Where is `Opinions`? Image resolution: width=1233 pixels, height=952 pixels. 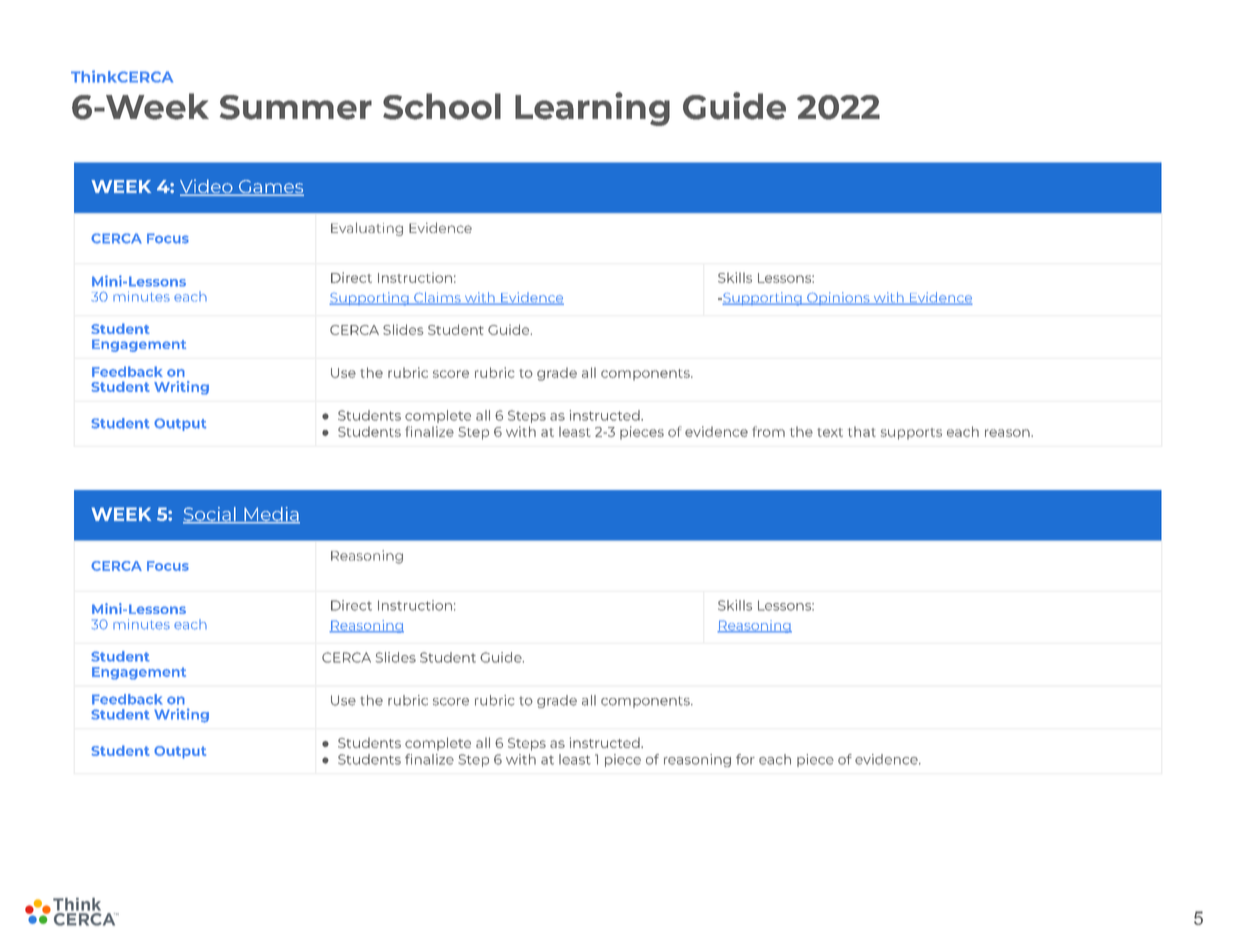 Opinions is located at coordinates (838, 298).
